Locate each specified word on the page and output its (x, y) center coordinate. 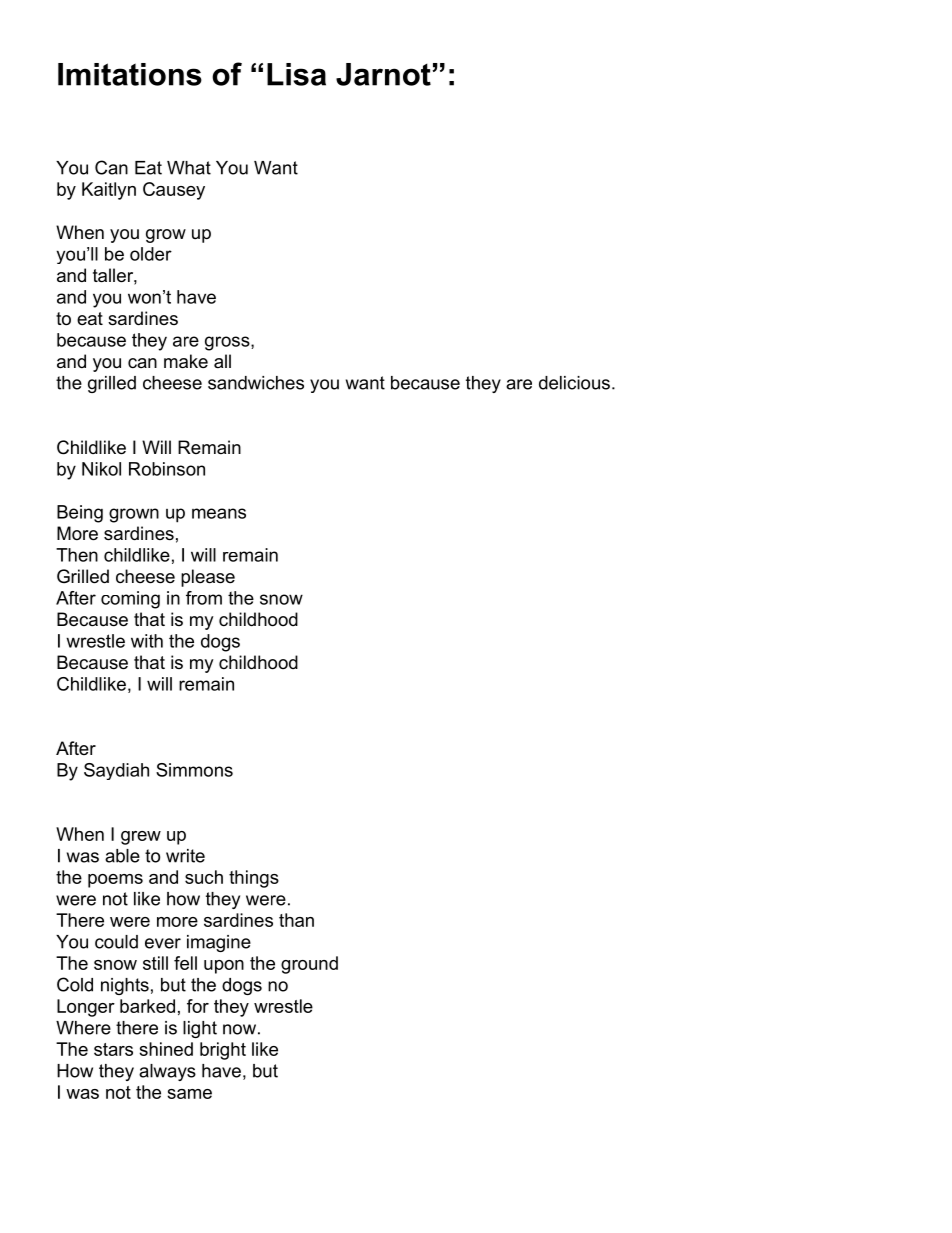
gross (228, 343)
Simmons (194, 770)
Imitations (130, 74)
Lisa (296, 74)
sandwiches (256, 383)
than (296, 920)
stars (113, 1049)
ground (309, 965)
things (254, 879)
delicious (574, 383)
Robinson (167, 469)
